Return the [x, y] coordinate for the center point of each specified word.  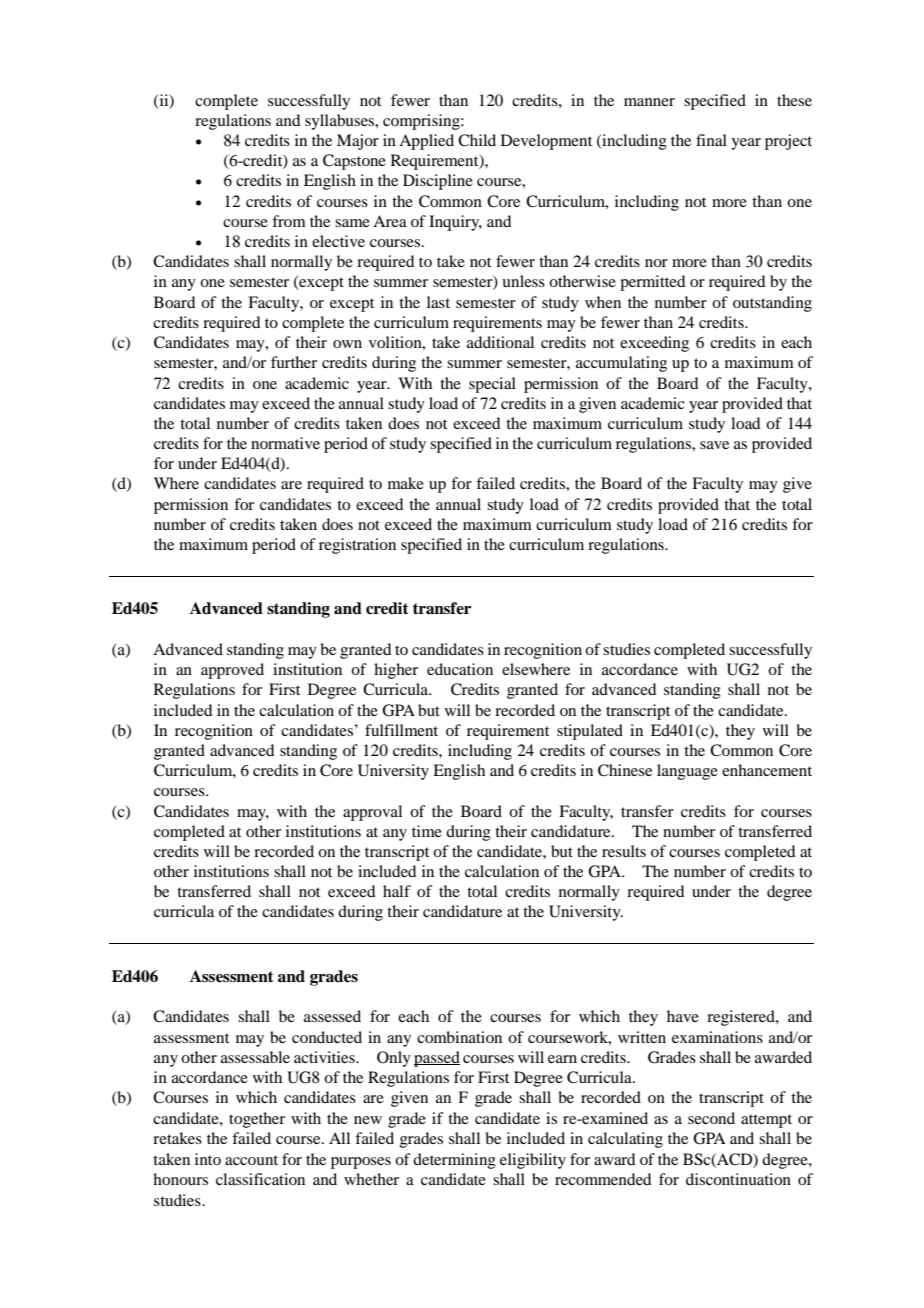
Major [358, 142]
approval [372, 813]
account [251, 1160]
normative [285, 443]
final [711, 140]
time [427, 831]
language [687, 772]
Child [477, 140]
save [714, 445]
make [406, 483]
